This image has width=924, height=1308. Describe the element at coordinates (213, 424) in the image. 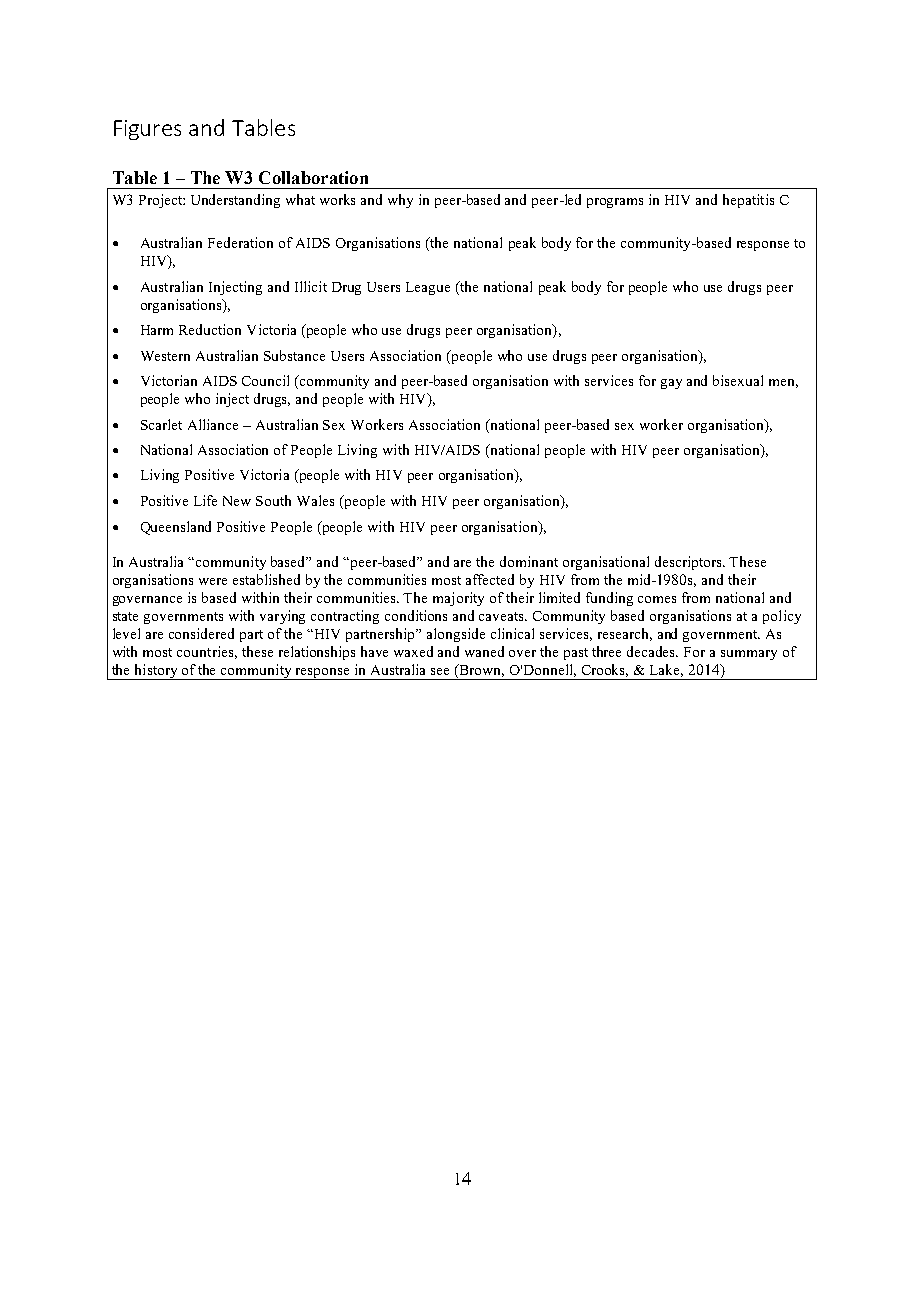

I see `Alliance` at that location.
